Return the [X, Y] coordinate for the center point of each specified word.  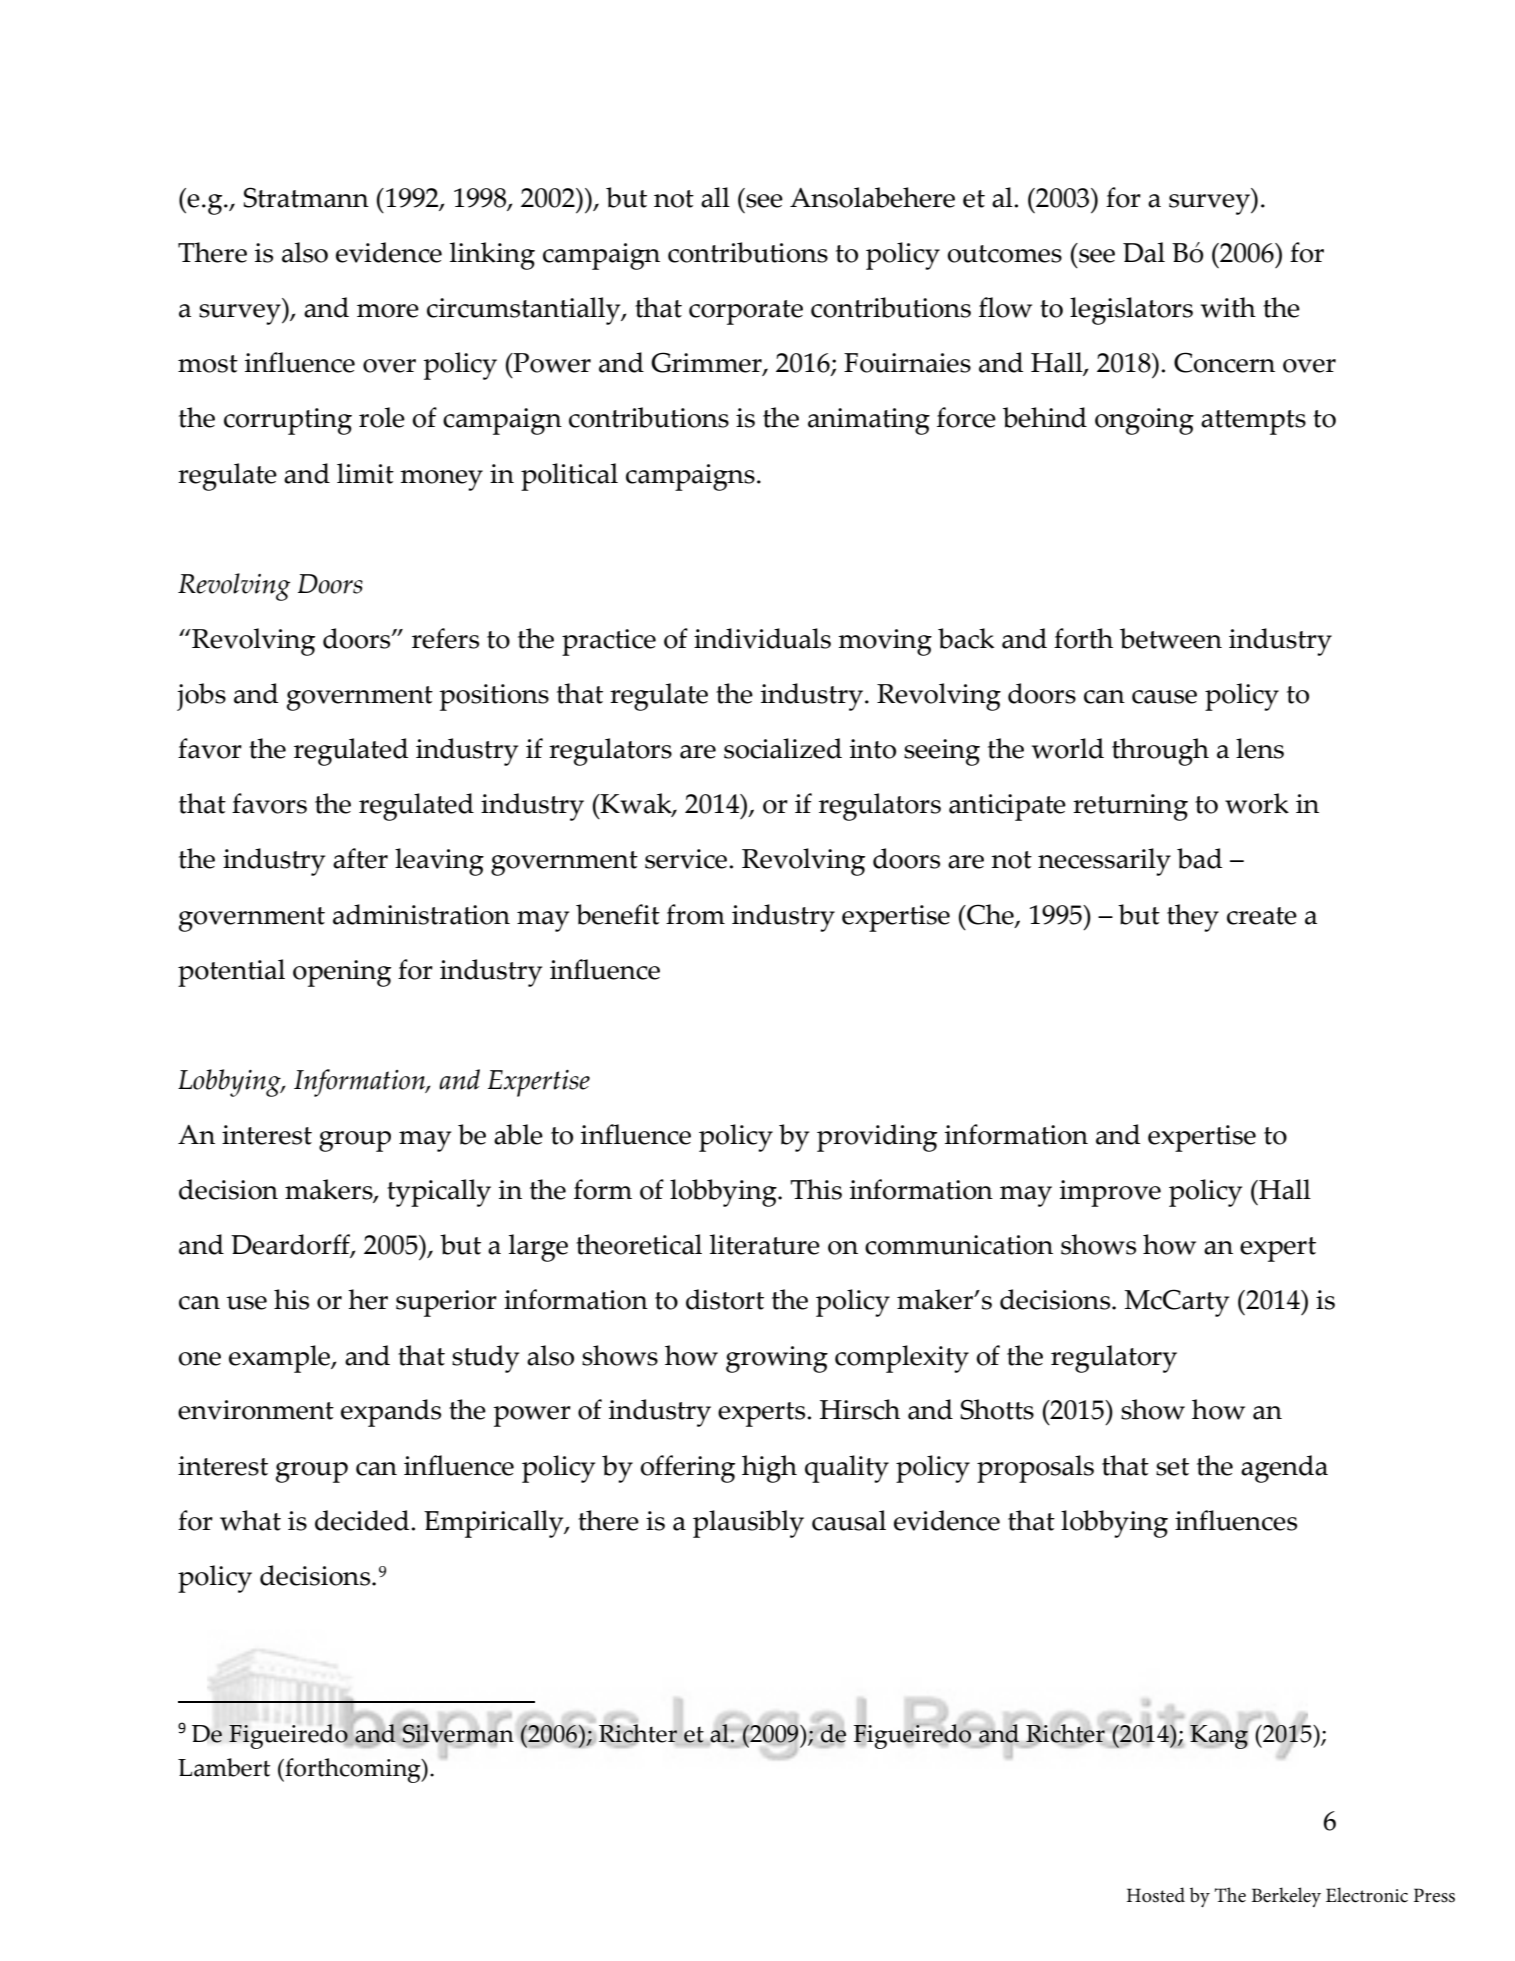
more [388, 311]
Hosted [1156, 1895]
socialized [783, 748]
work [1257, 803]
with [1228, 307]
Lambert [224, 1767]
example [280, 1359]
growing [777, 1359]
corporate [746, 312]
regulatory [1114, 1359]
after [360, 858]
